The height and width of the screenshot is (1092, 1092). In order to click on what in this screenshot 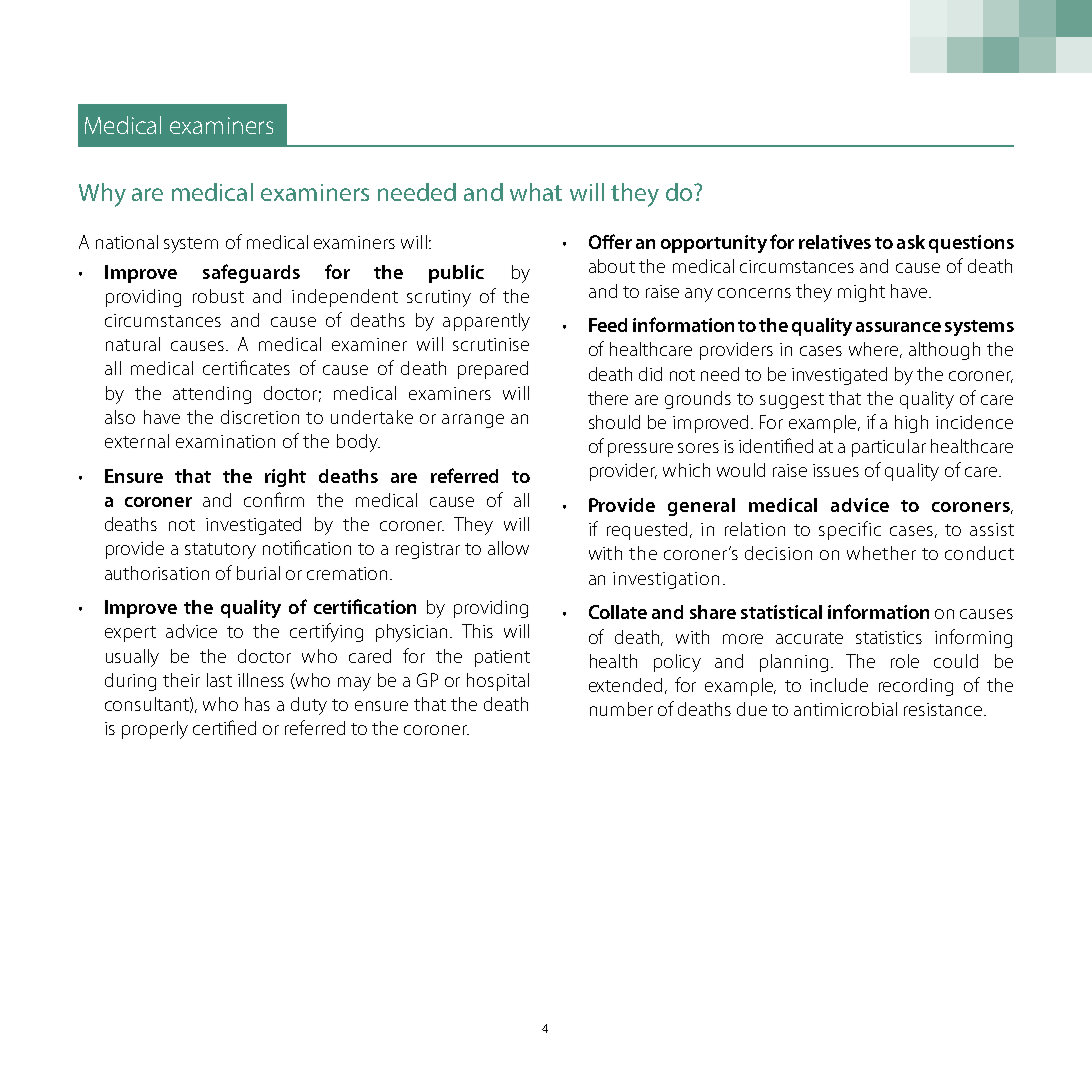, I will do `click(536, 192)`.
